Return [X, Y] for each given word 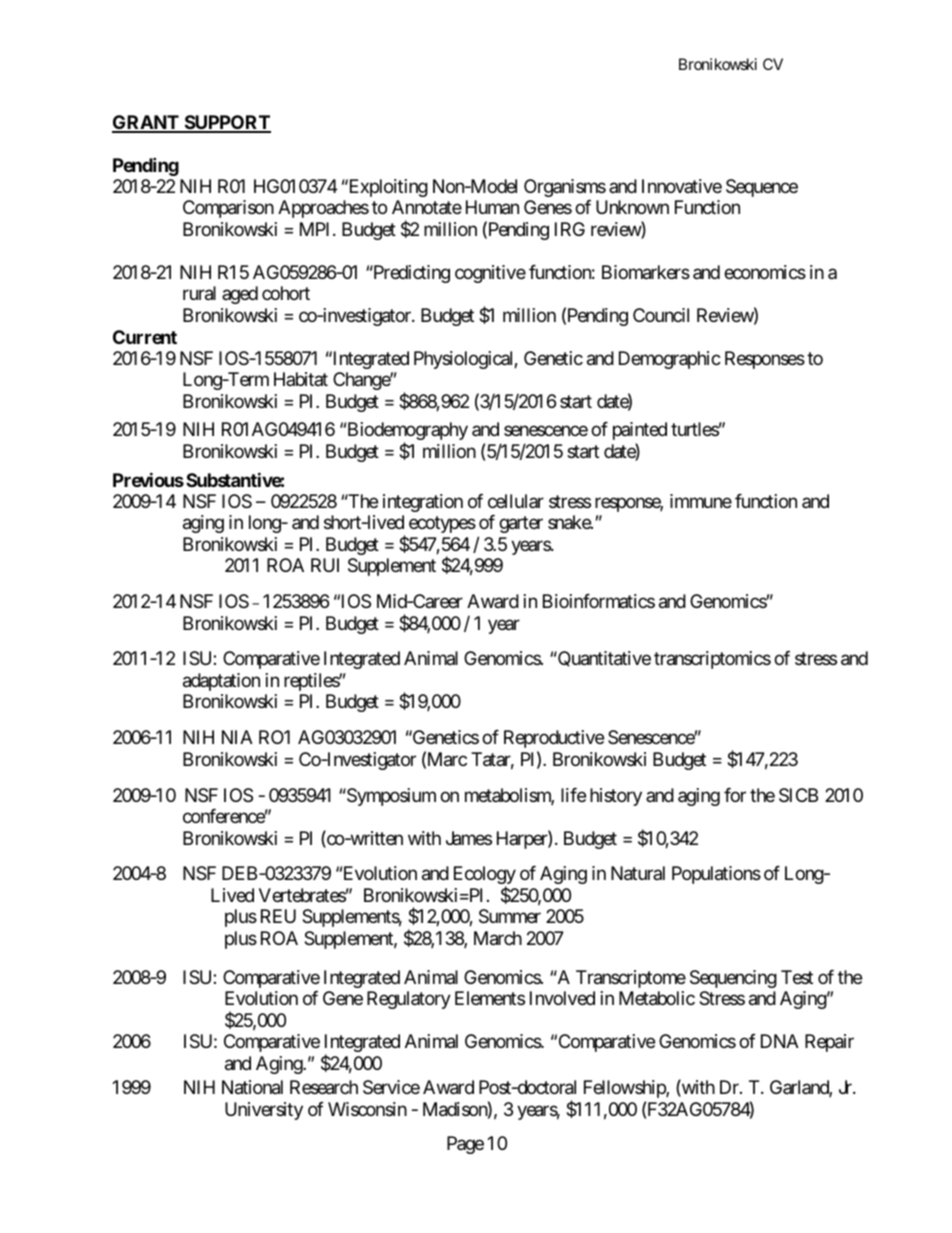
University [264, 1111]
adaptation [221, 682]
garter [521, 525]
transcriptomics [712, 660]
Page [465, 1145]
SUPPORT [226, 123]
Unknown [632, 207]
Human [492, 207]
